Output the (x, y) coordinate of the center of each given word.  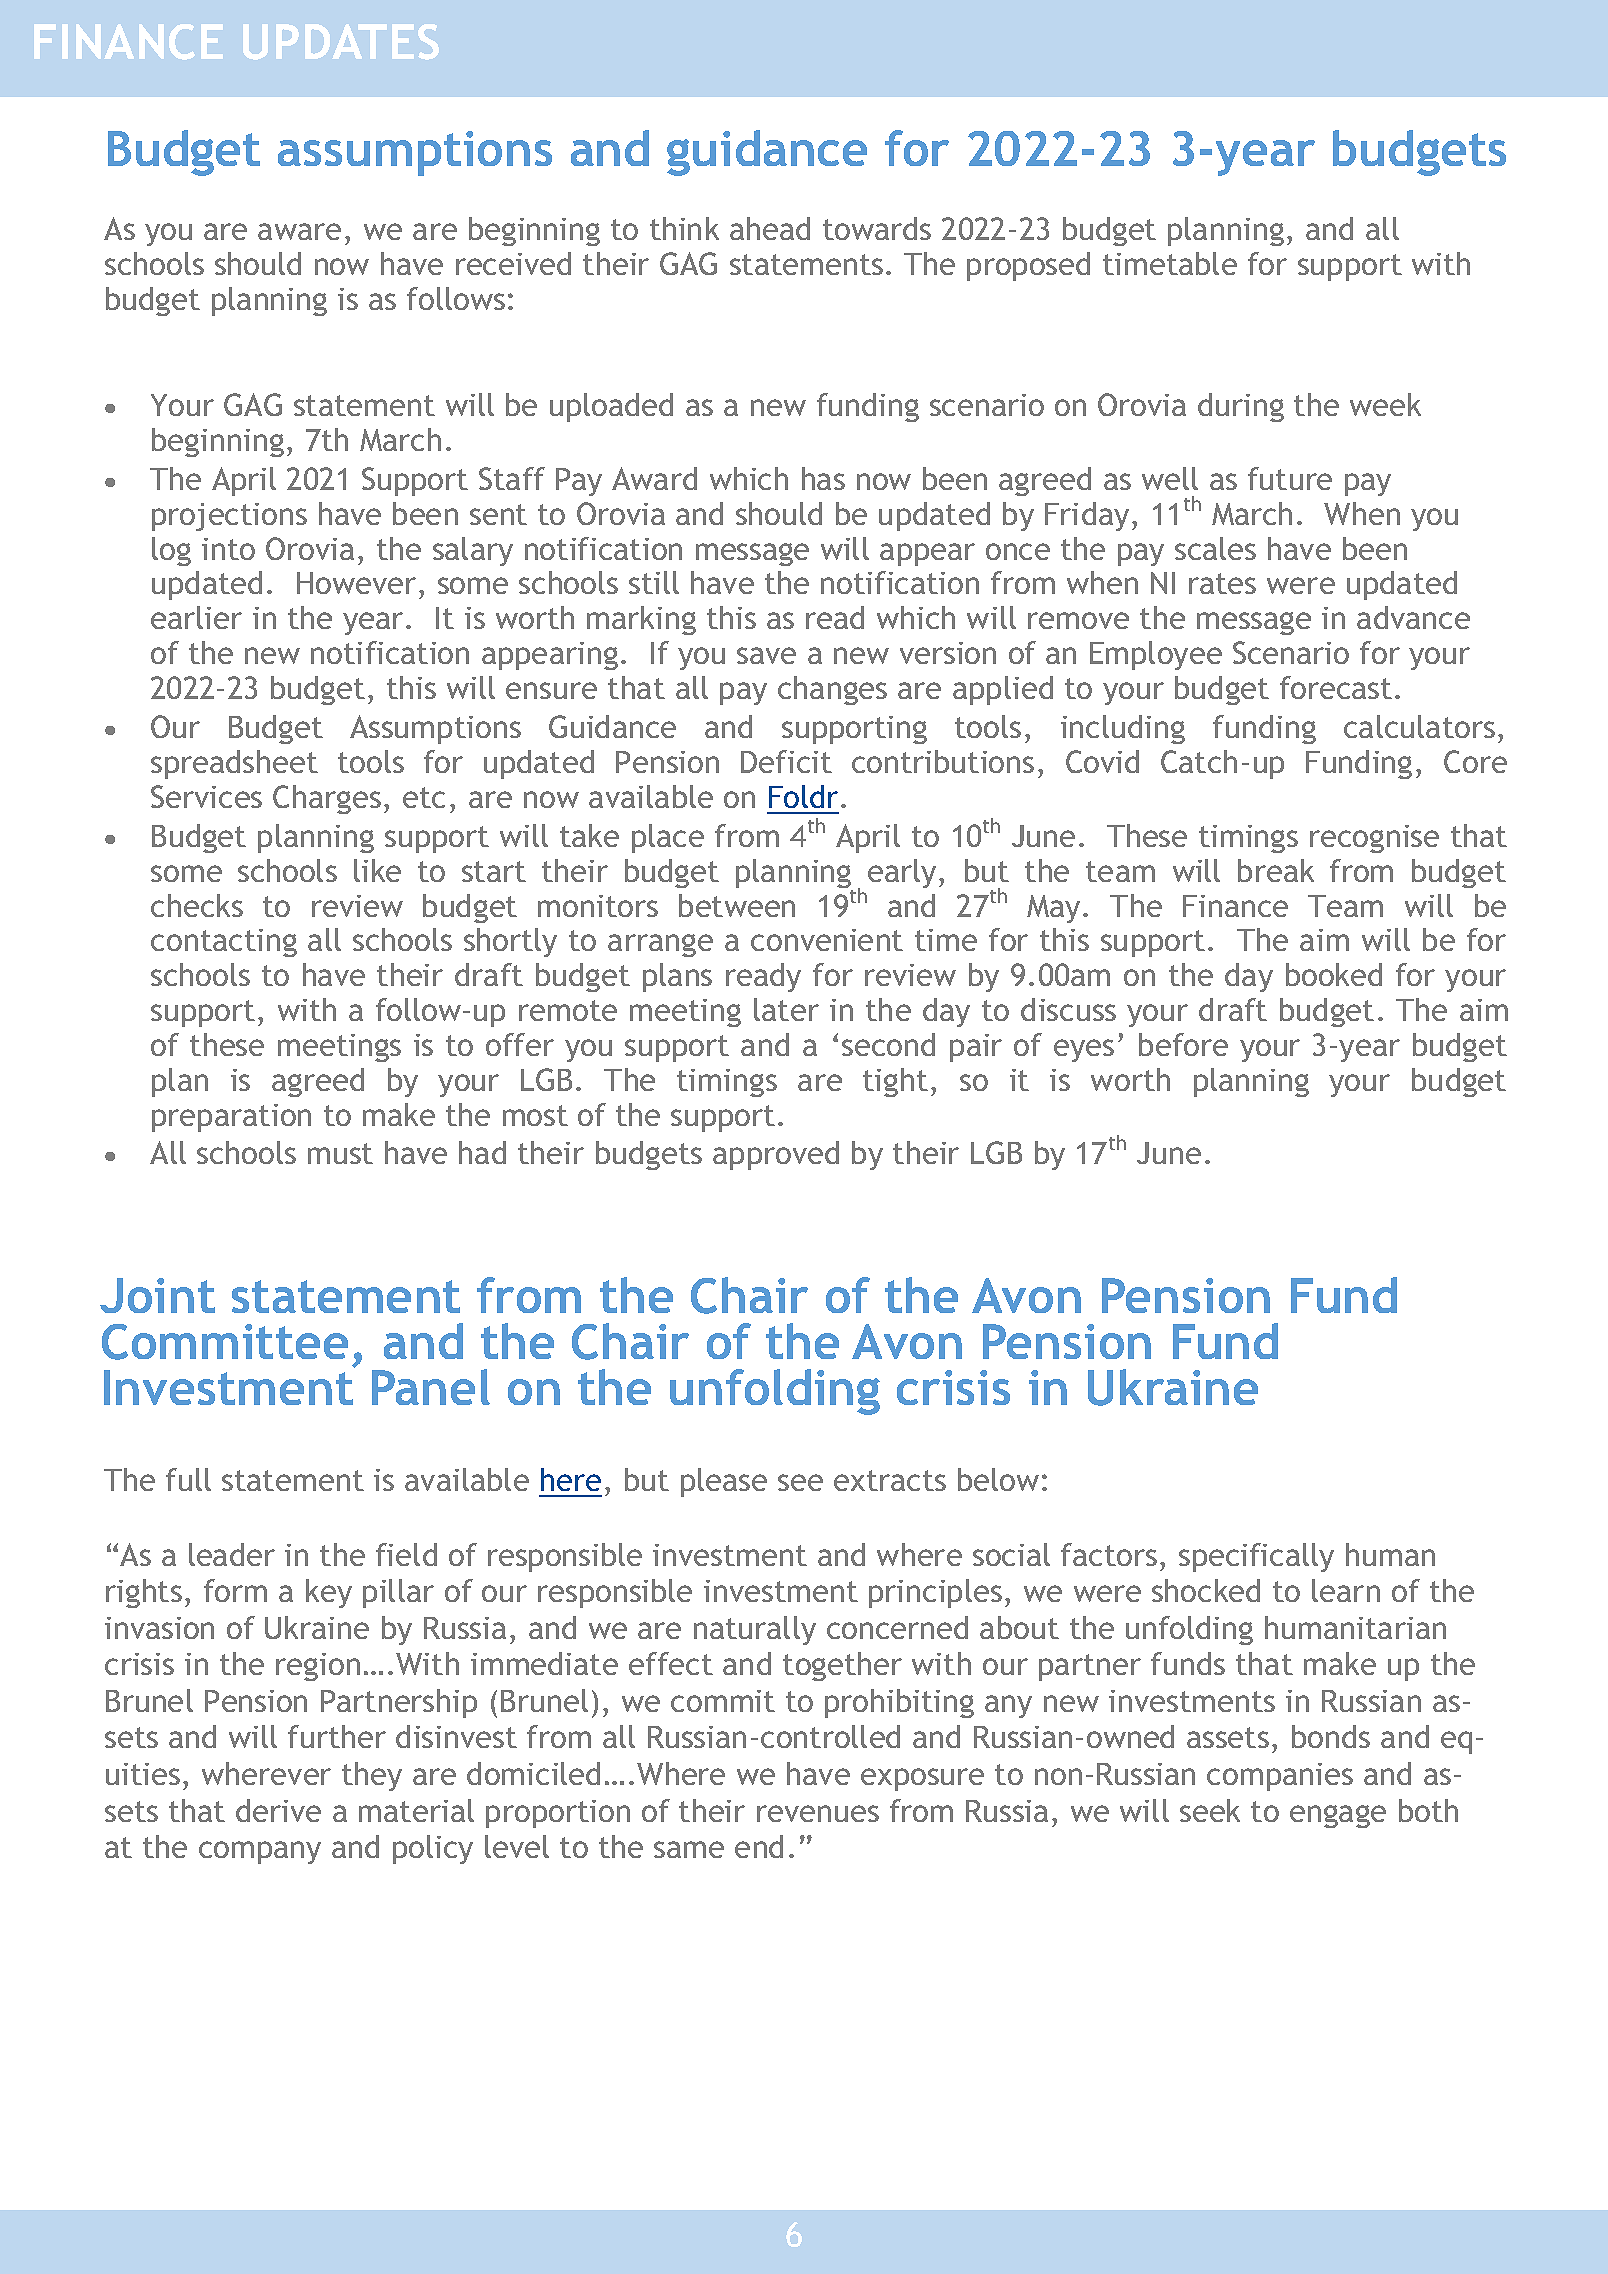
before (1183, 1044)
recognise (1374, 839)
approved (776, 1155)
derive (278, 1810)
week (1385, 404)
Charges (327, 799)
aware (299, 231)
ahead (770, 228)
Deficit (786, 761)
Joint (157, 1295)
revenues (818, 1813)
